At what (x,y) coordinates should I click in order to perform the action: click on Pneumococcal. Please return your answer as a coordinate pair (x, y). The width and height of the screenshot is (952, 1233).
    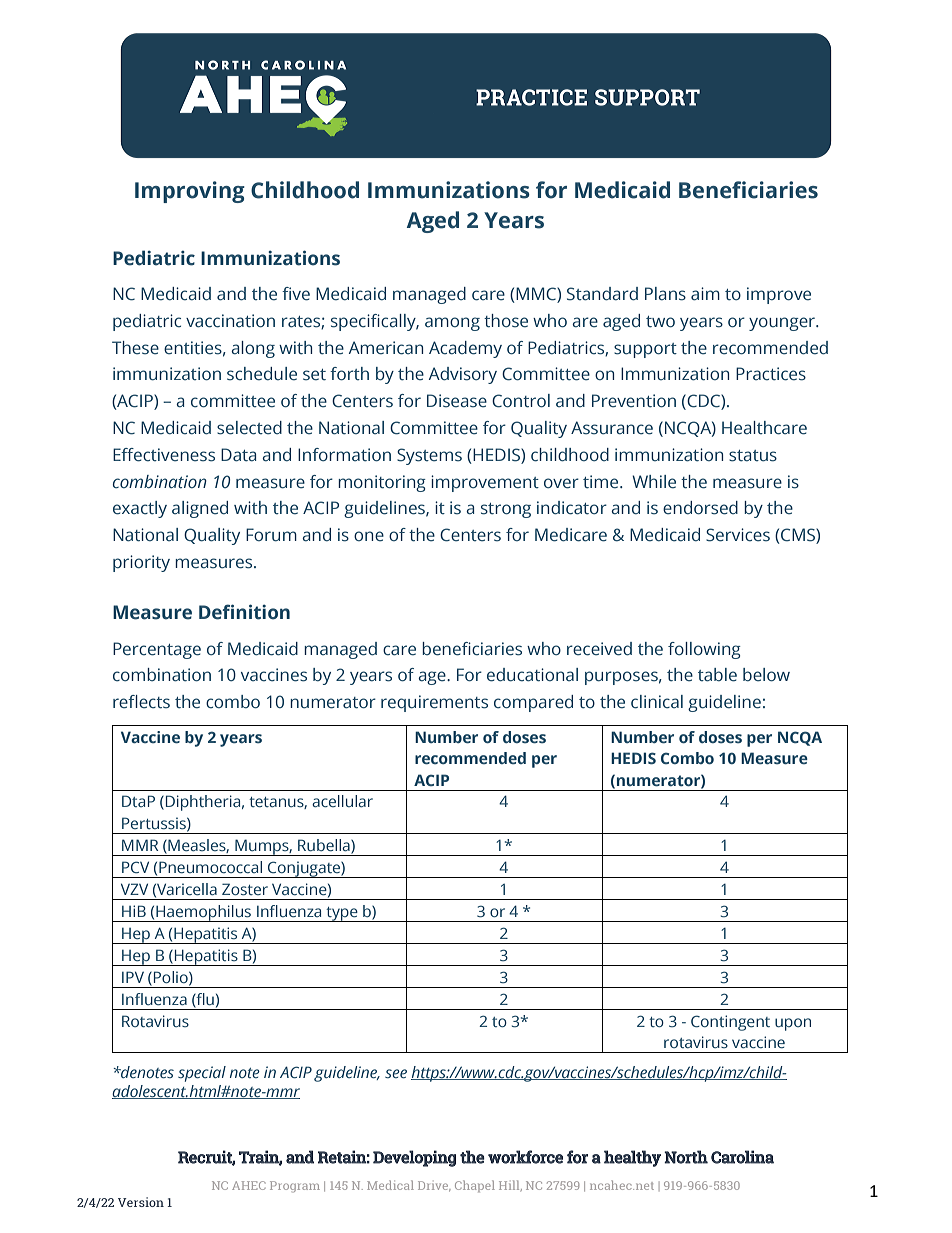
    Looking at the image, I should click on (210, 867).
